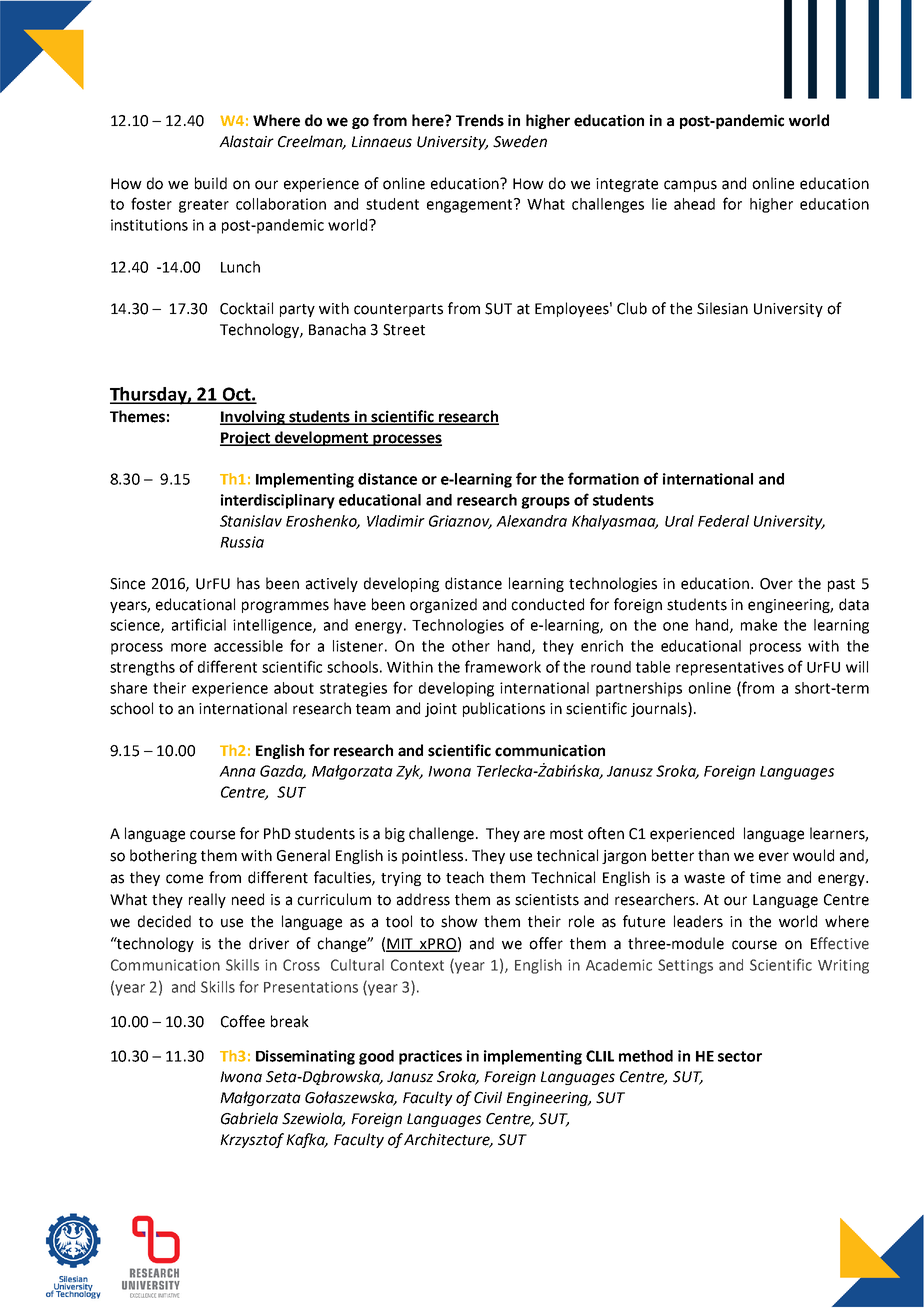  What do you see at coordinates (249, 1118) in the screenshot?
I see `Gabriela` at bounding box center [249, 1118].
